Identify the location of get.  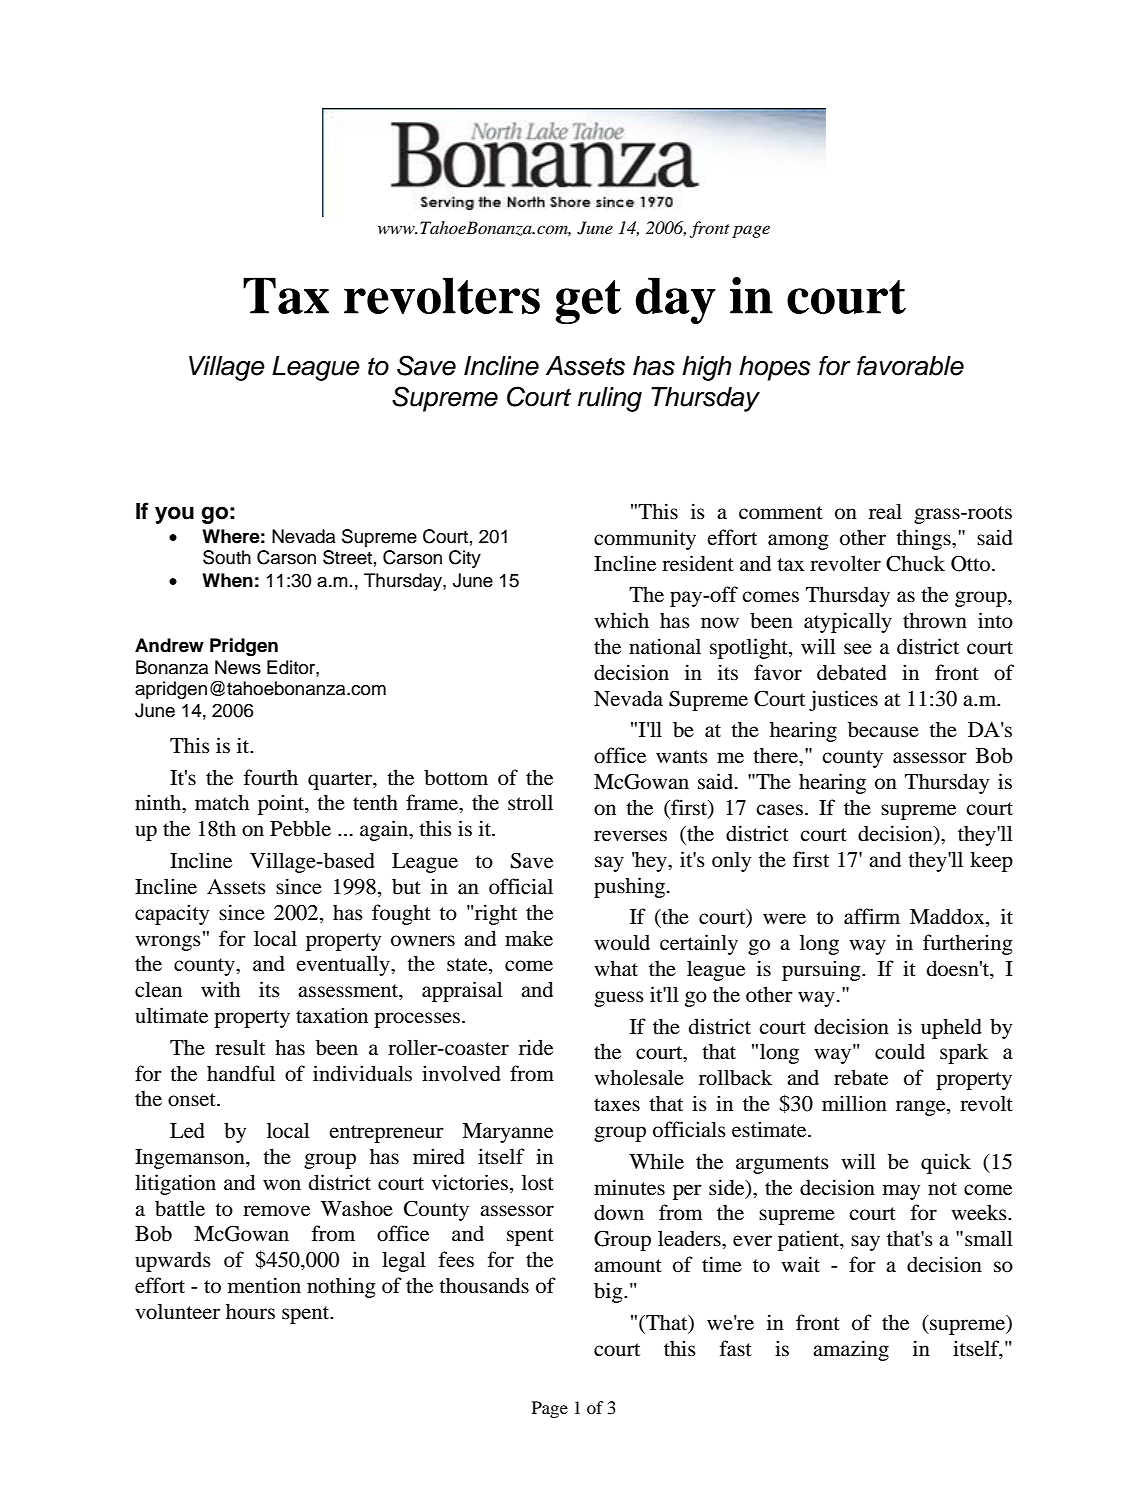
(588, 302).
